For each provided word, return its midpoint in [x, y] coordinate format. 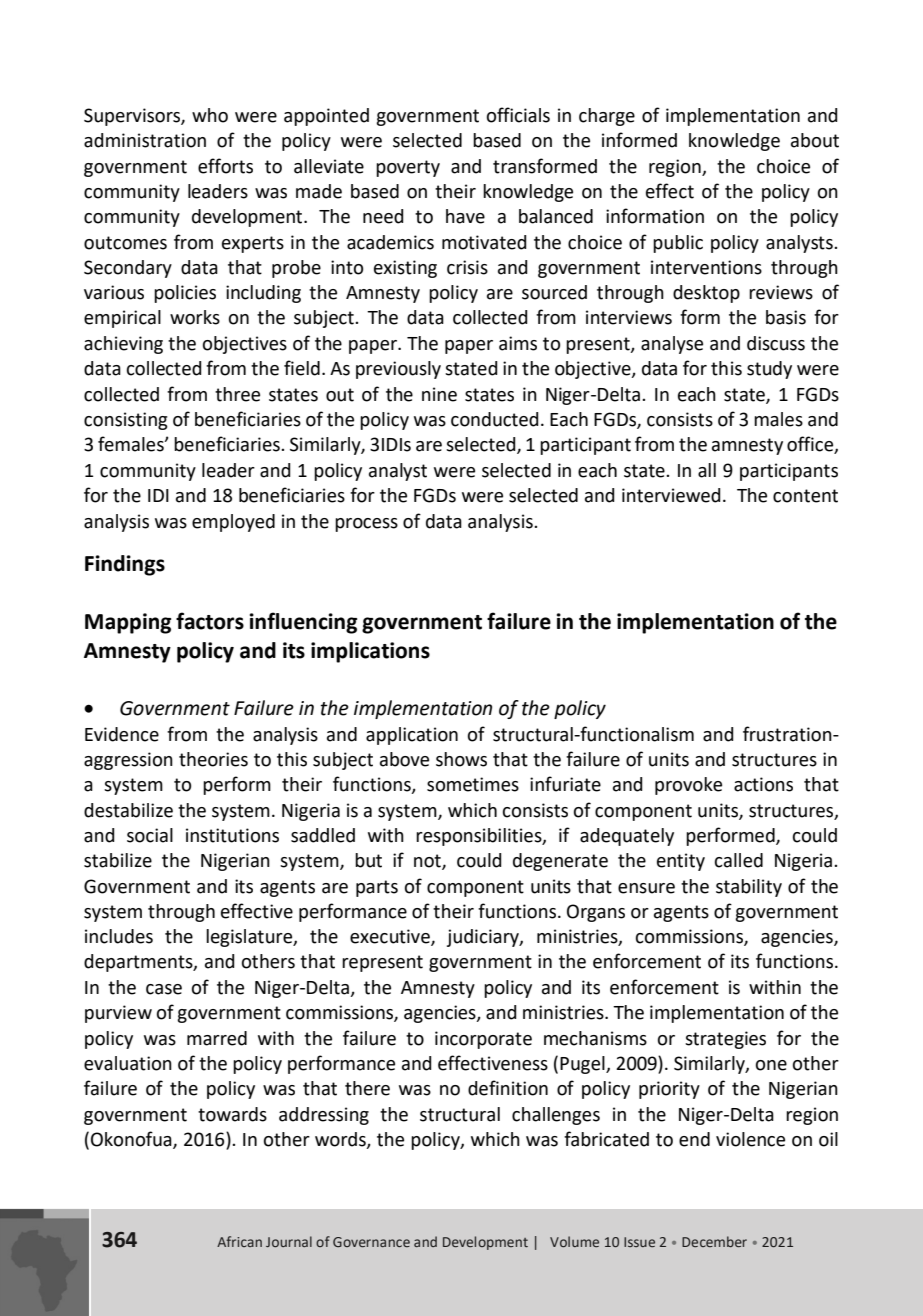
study [769, 370]
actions [763, 784]
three [237, 394]
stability [749, 888]
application [412, 736]
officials [518, 115]
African [239, 1241]
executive [391, 937]
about [815, 140]
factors [210, 621]
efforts [225, 166]
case [164, 989]
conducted [495, 419]
